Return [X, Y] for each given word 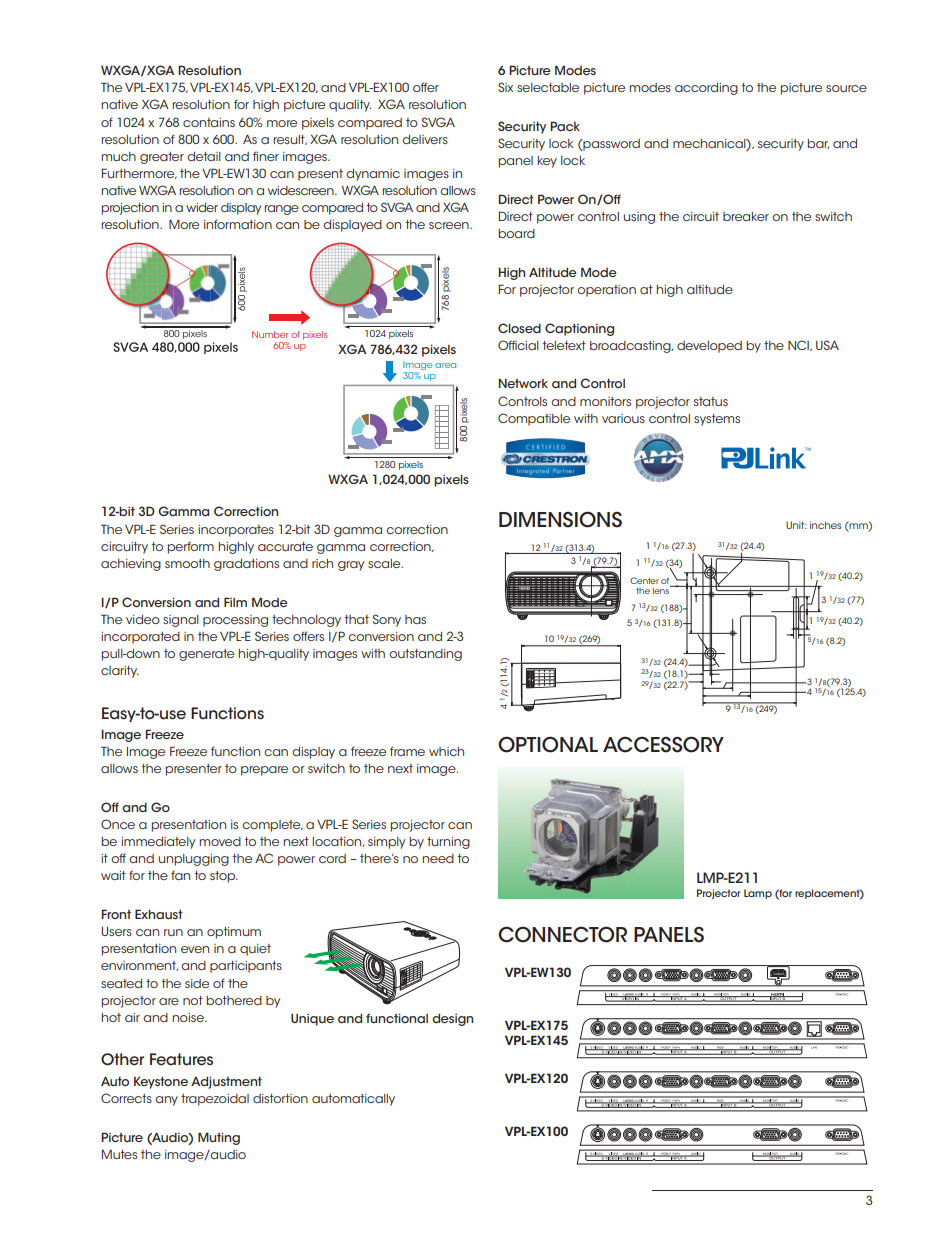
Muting [219, 1138]
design [452, 1020]
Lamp [758, 894]
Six [505, 87]
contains [209, 122]
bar [818, 144]
